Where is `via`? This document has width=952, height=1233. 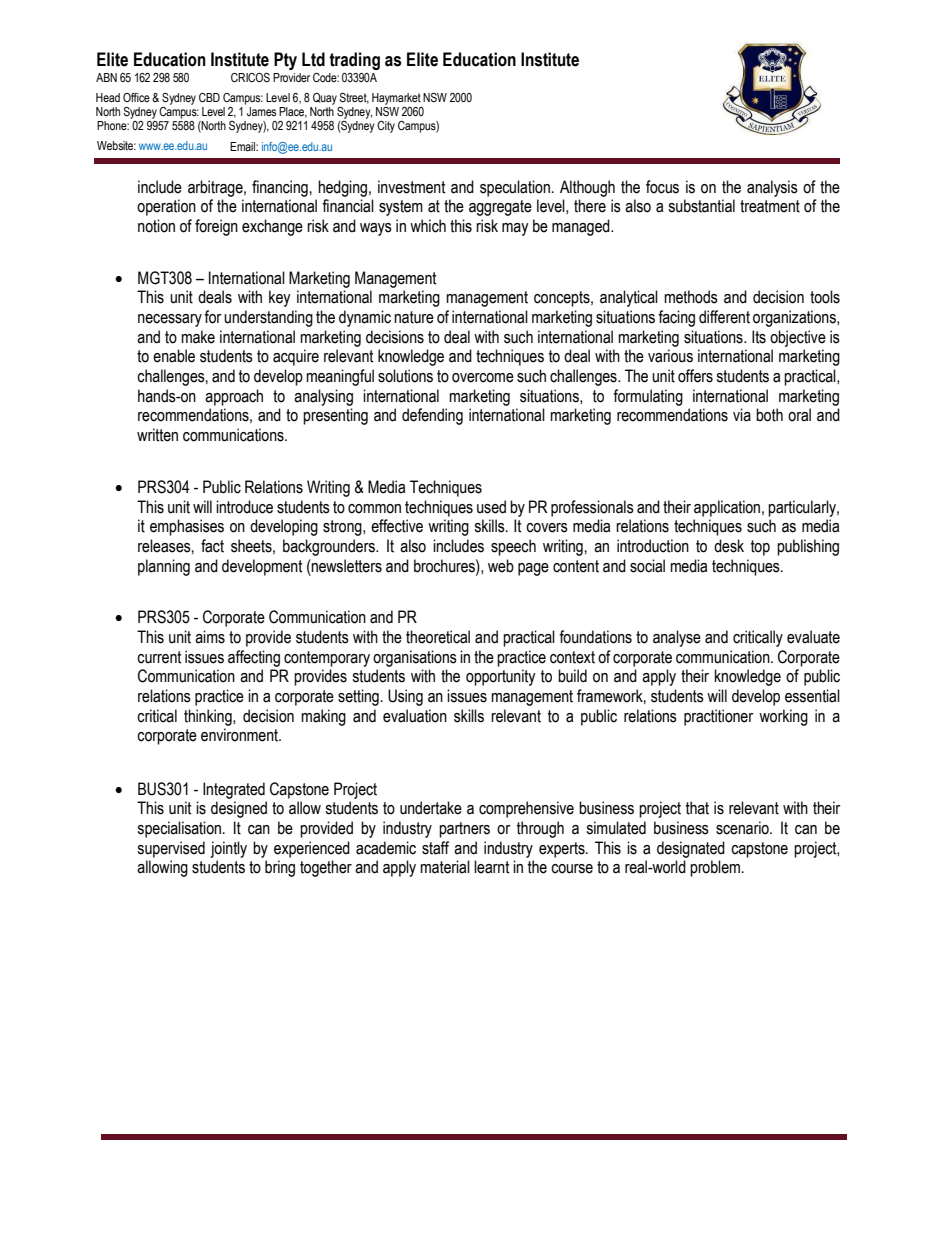 via is located at coordinates (742, 415).
